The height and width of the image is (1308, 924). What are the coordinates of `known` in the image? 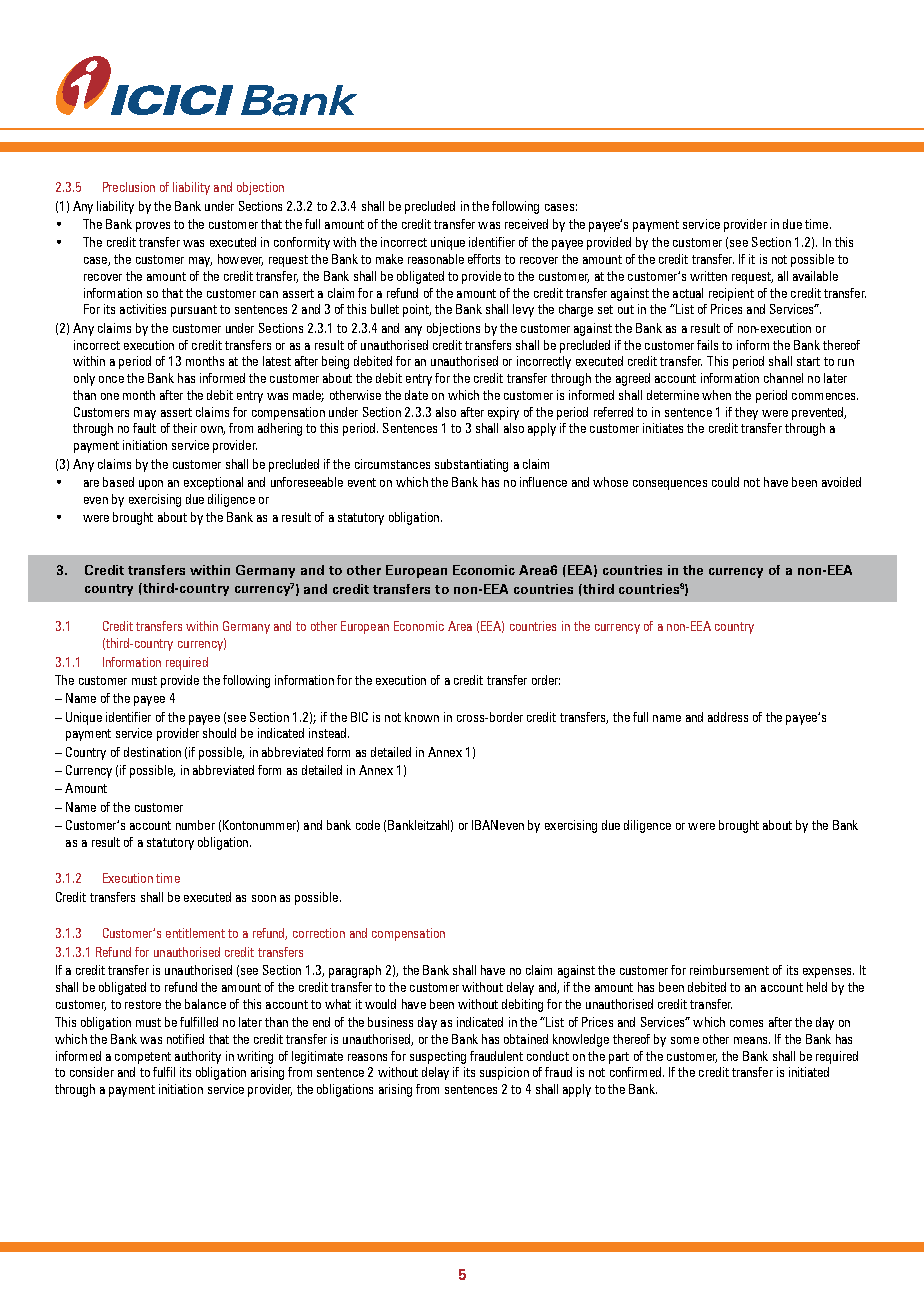 It's located at (422, 717).
